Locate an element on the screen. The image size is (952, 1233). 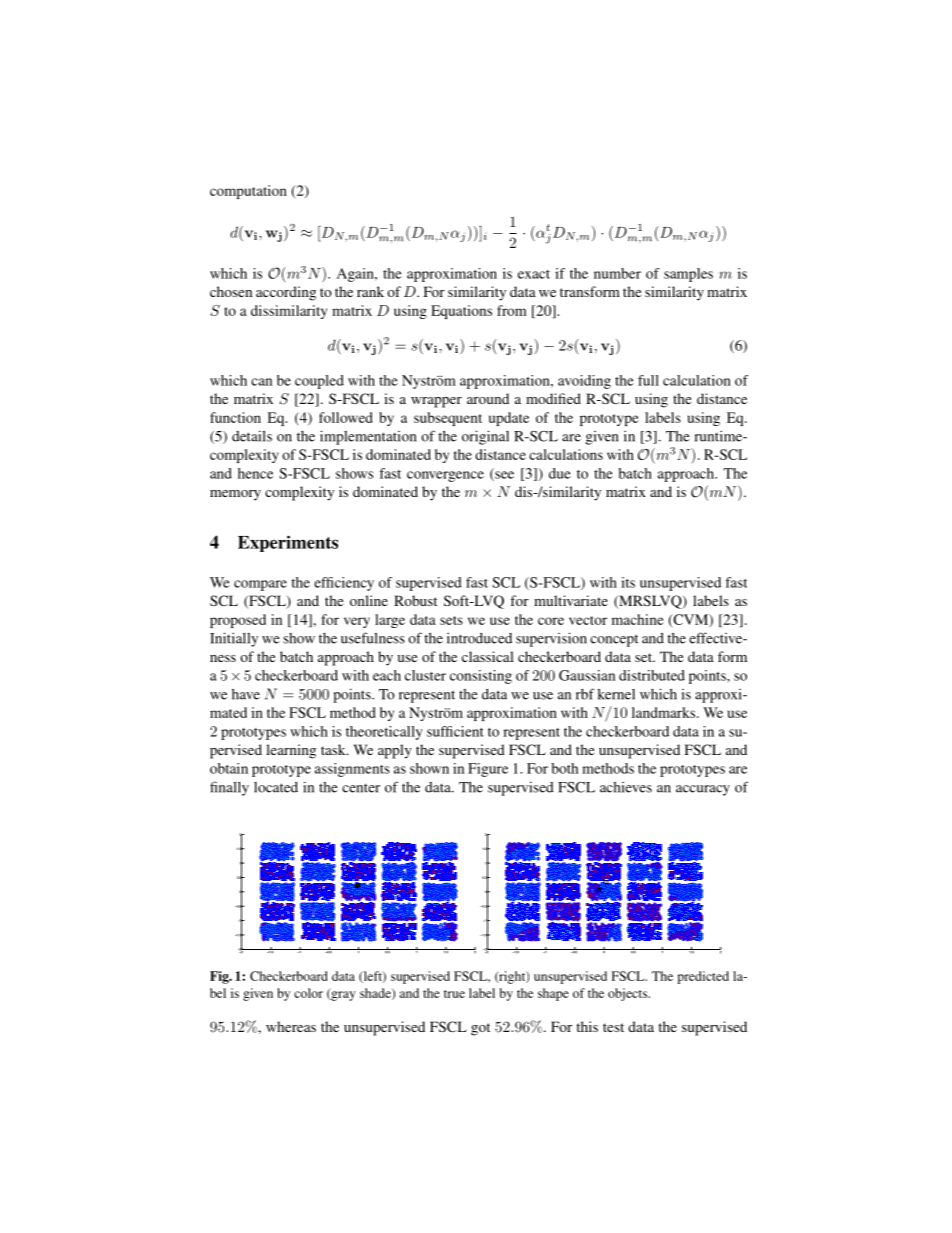
task is located at coordinates (334, 749).
